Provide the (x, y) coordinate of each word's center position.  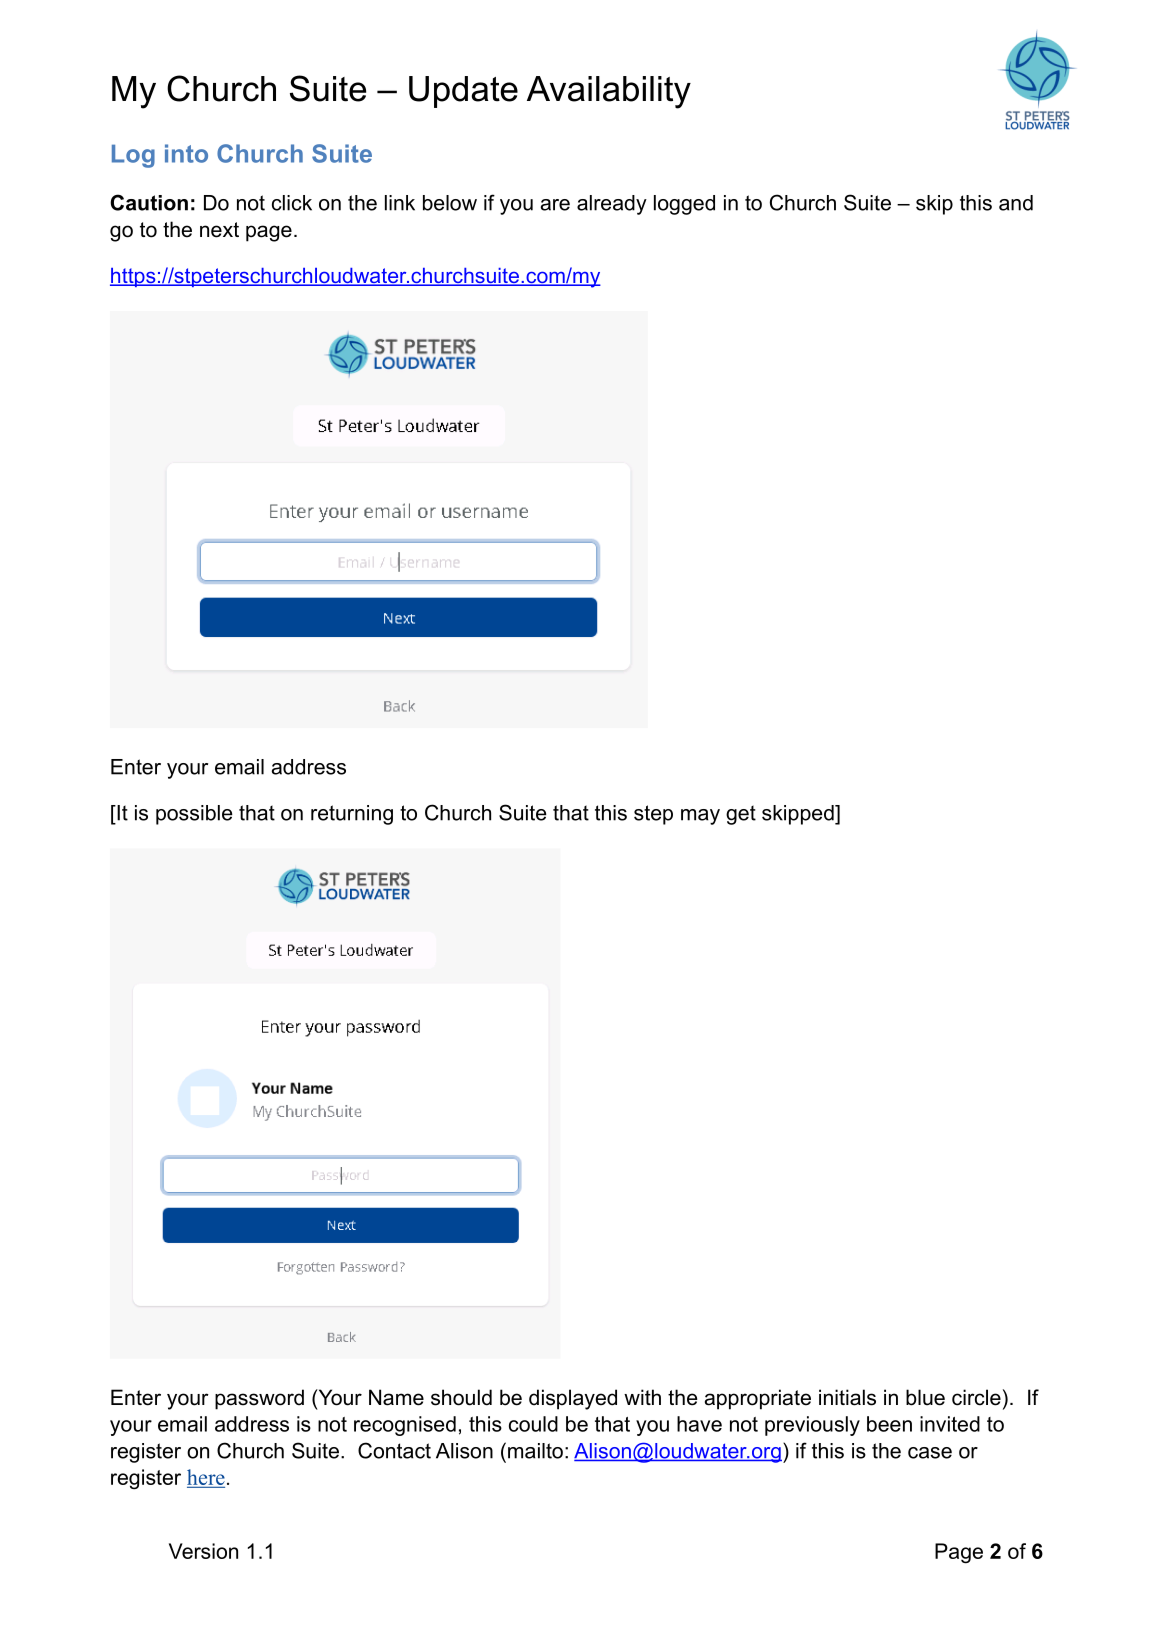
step (653, 815)
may (700, 817)
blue (925, 1397)
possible (194, 815)
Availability (609, 92)
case (930, 1453)
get (741, 815)
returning (352, 815)
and (1016, 203)
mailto (535, 1451)
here (206, 1478)
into (186, 153)
